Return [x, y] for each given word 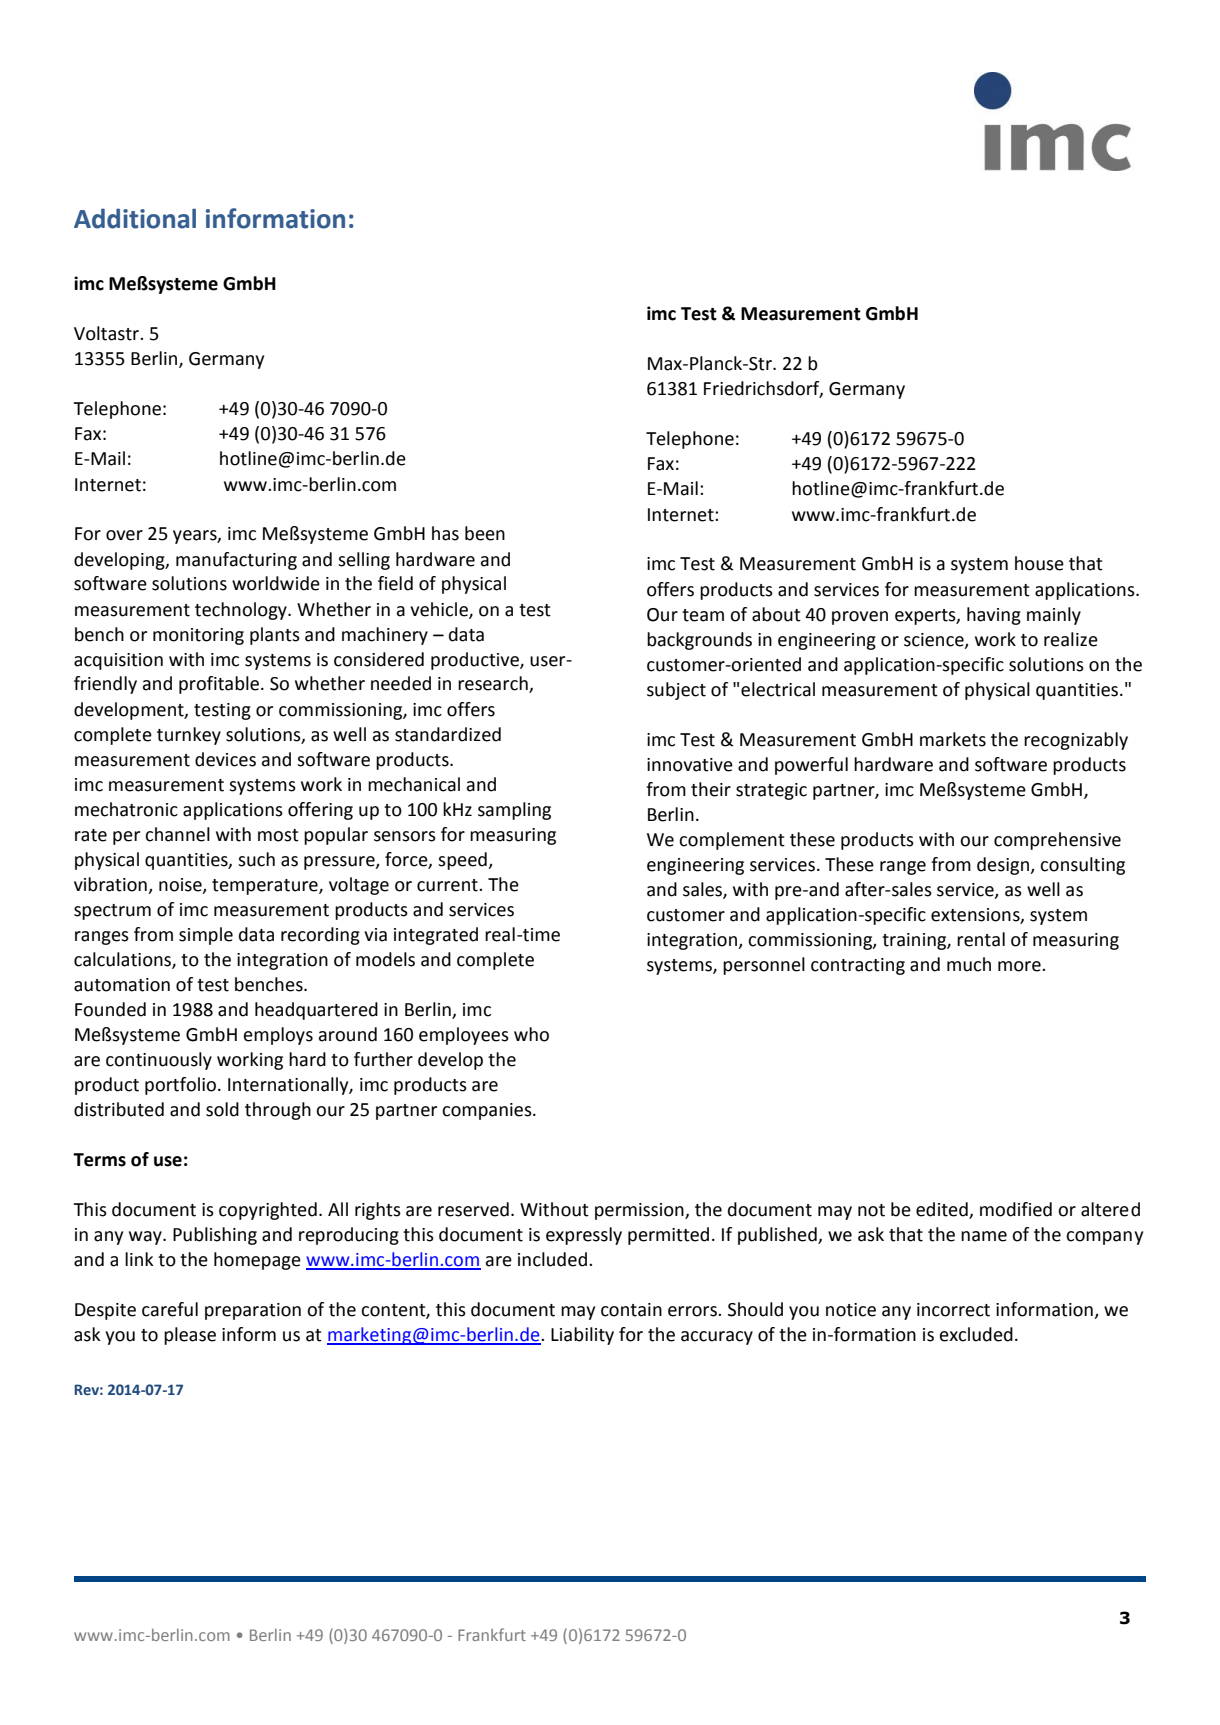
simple [206, 936]
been [485, 533]
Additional [135, 218]
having [994, 616]
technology [242, 611]
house [1039, 563]
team [703, 615]
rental [981, 939]
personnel [764, 966]
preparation [253, 1311]
